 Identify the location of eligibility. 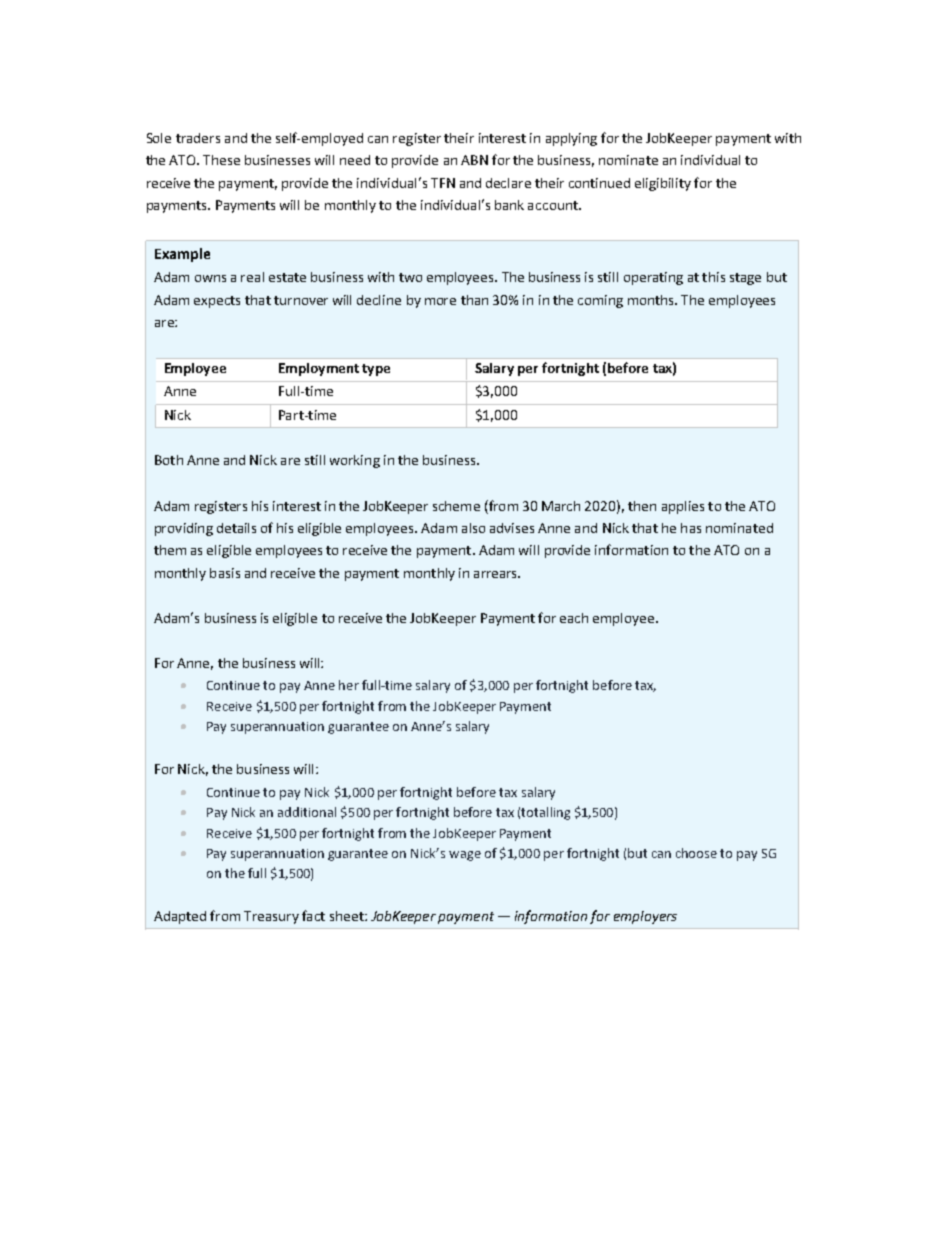
(663, 184).
